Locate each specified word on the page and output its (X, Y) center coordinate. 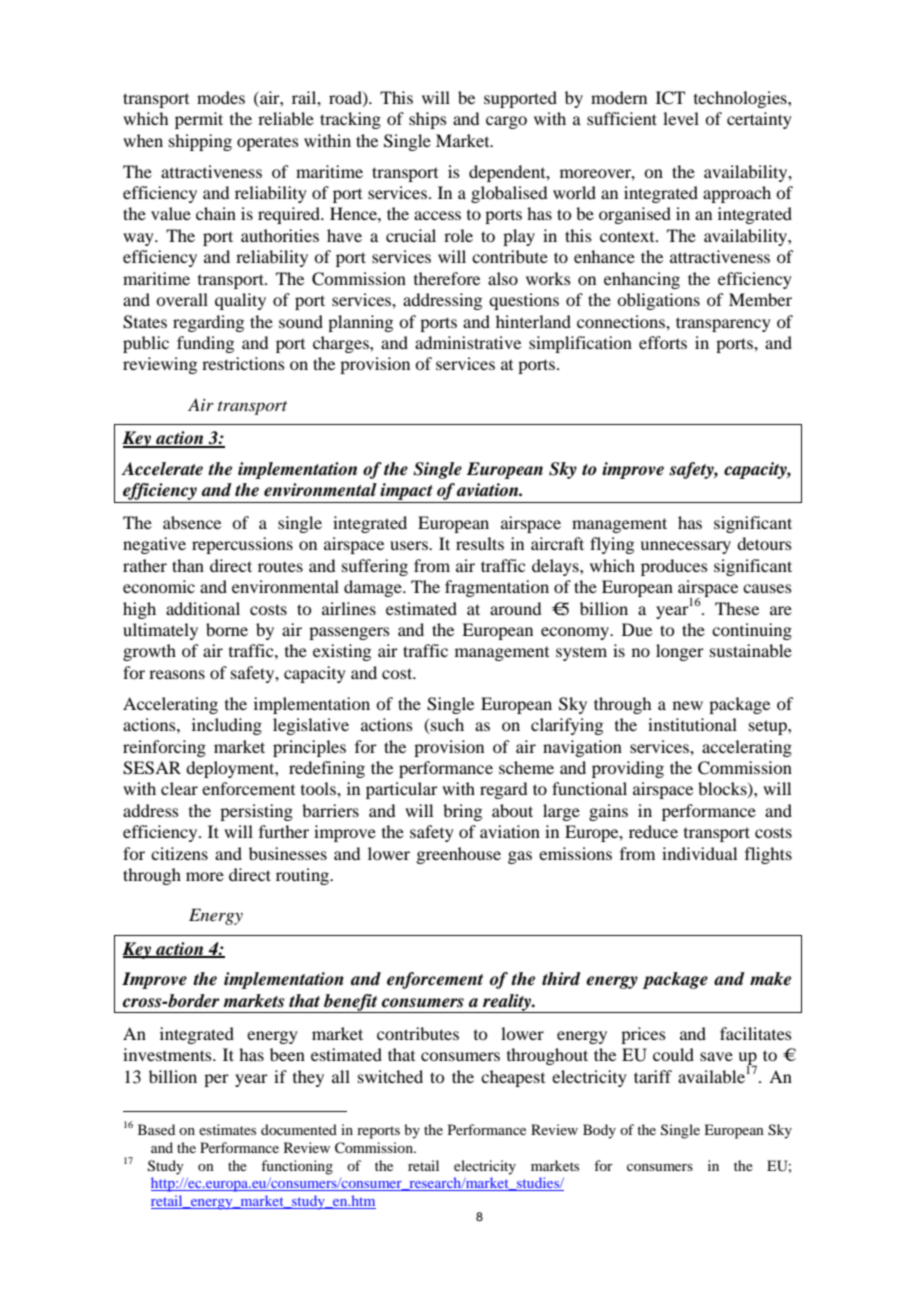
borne (227, 629)
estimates (227, 1129)
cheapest (513, 1078)
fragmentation (497, 588)
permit (199, 120)
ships (428, 120)
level (681, 118)
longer (680, 652)
